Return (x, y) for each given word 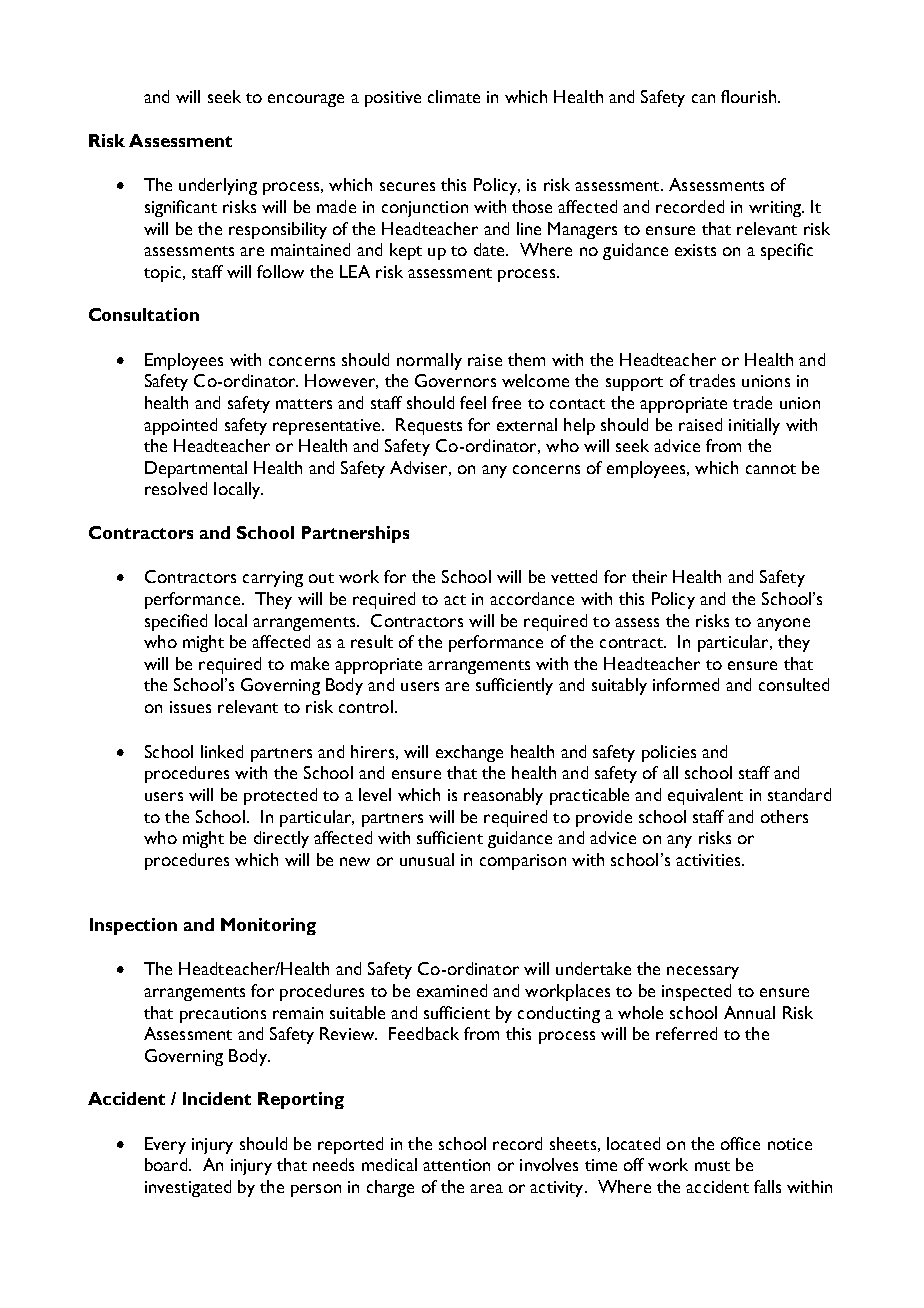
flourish (750, 96)
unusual (427, 859)
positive (393, 99)
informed (686, 684)
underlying (218, 186)
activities (709, 860)
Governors (455, 380)
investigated (188, 1188)
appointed (180, 426)
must (712, 1166)
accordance (532, 598)
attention (456, 1165)
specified (176, 622)
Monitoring (268, 926)
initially (754, 426)
